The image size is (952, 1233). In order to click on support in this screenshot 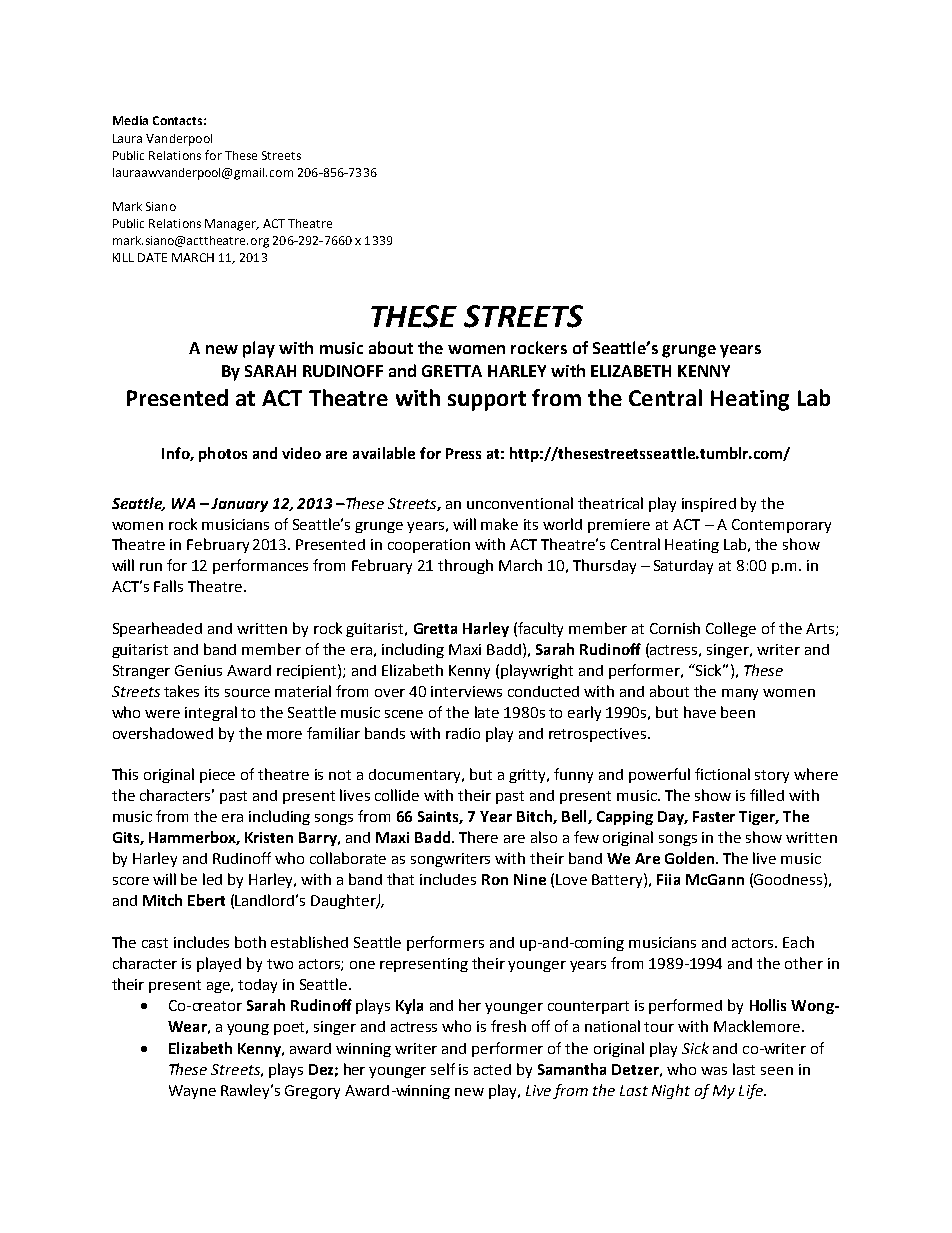, I will do `click(487, 401)`.
